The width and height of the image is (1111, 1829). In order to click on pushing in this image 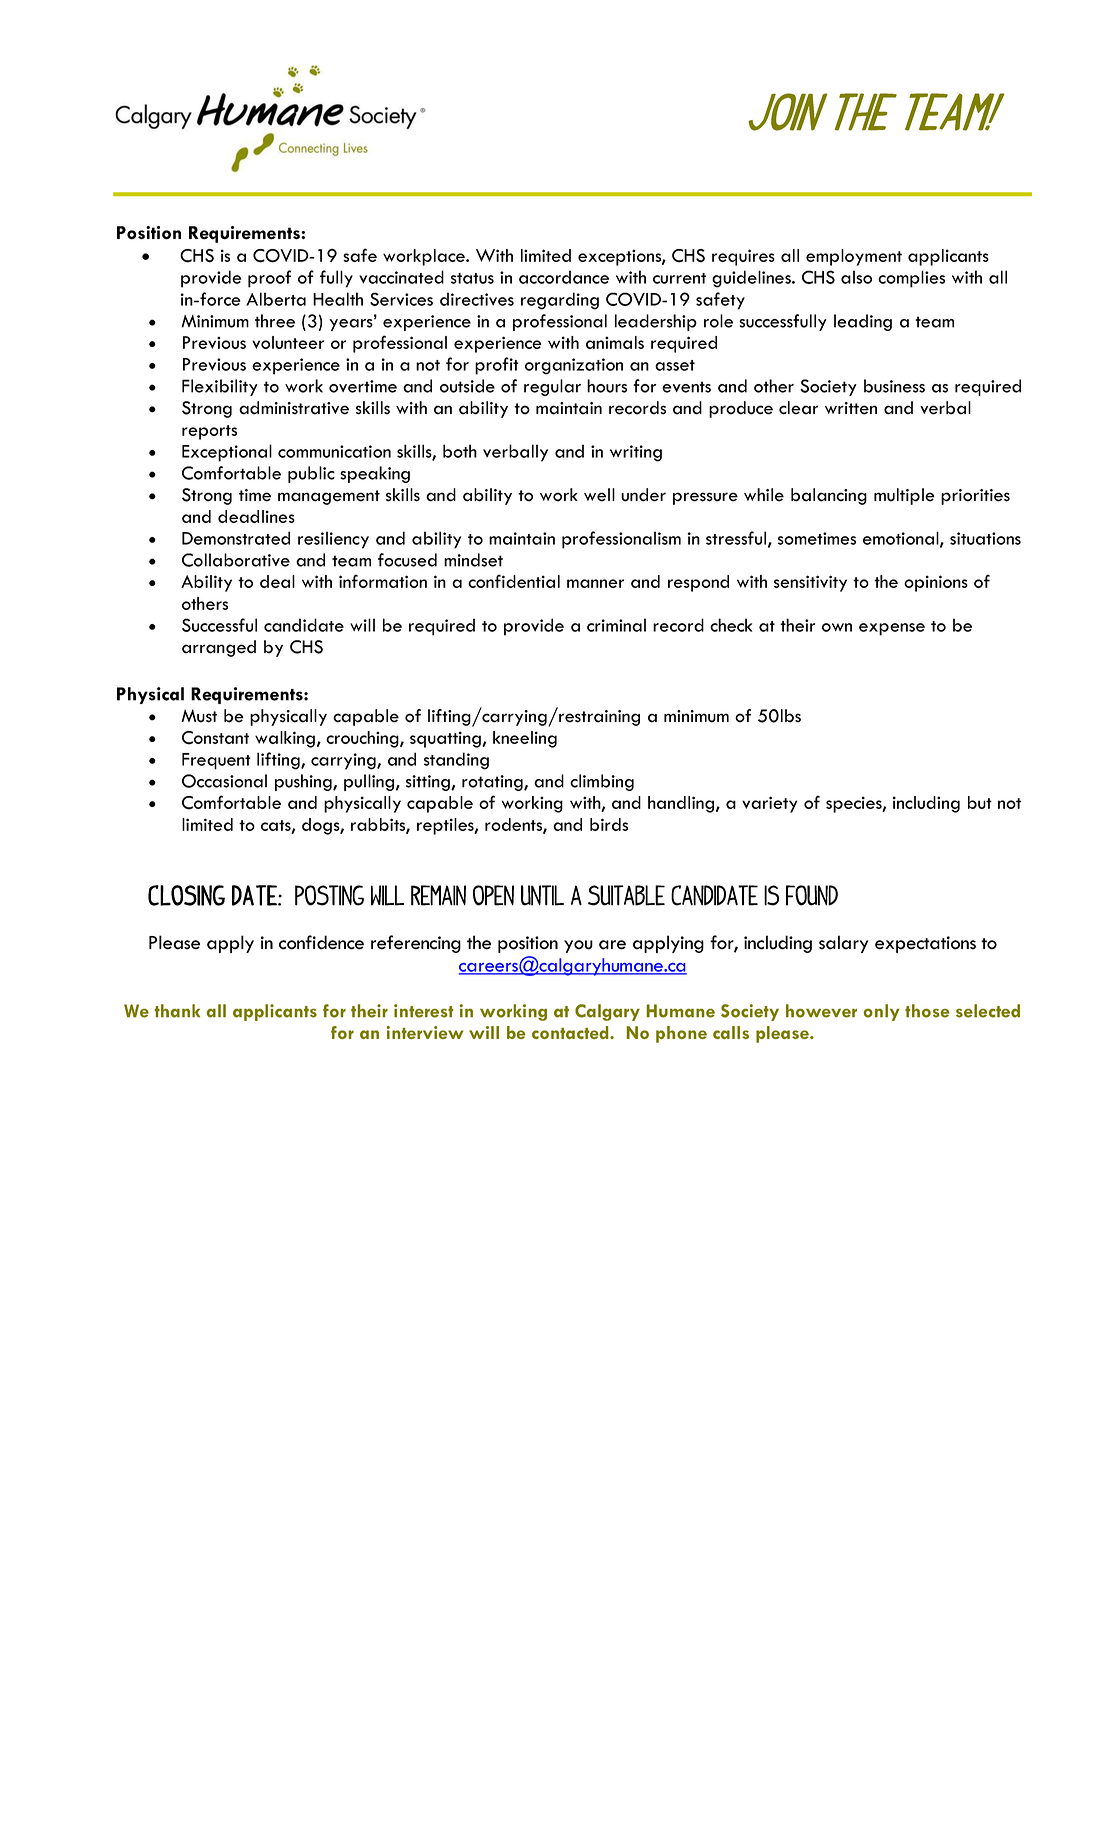, I will do `click(304, 782)`.
